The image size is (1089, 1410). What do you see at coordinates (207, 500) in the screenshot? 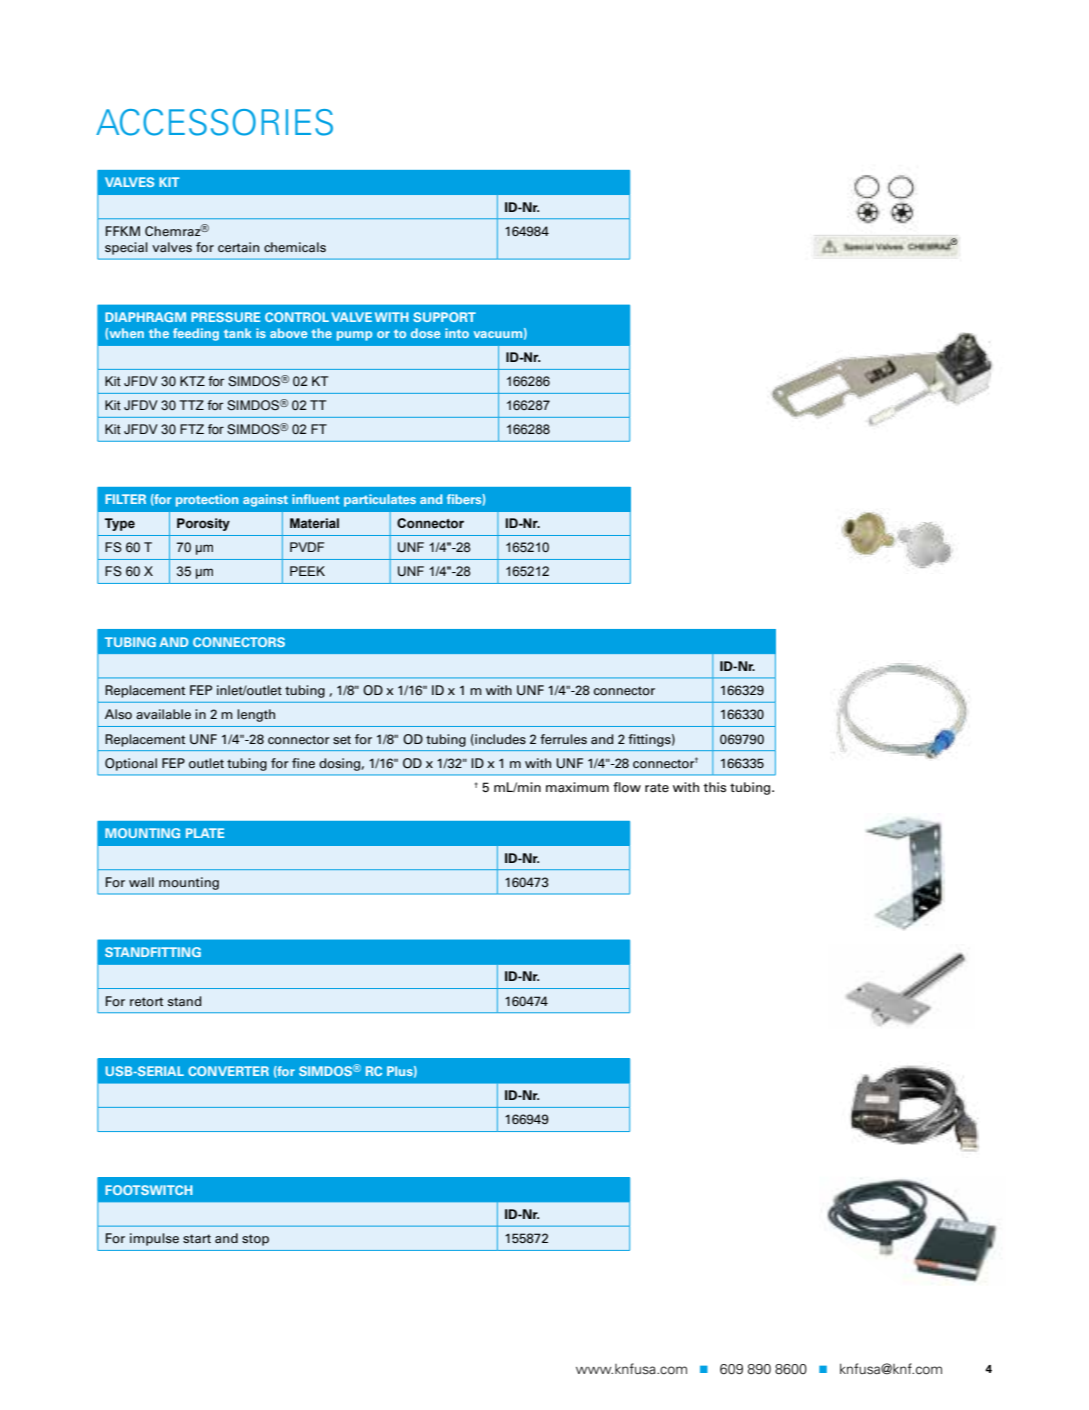
I see `protection` at bounding box center [207, 500].
